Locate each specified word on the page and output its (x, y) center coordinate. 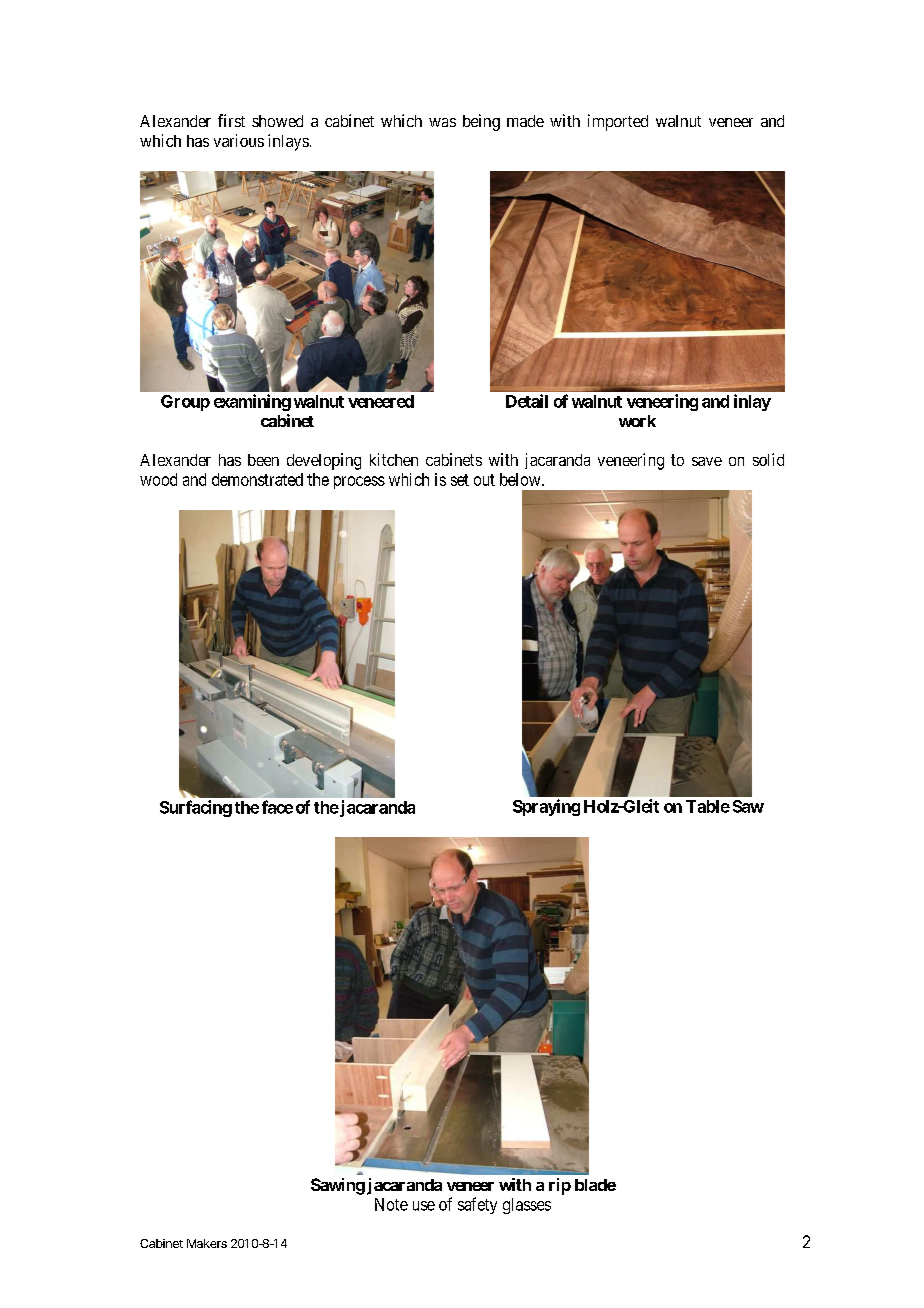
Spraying (546, 807)
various (239, 140)
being (481, 122)
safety (477, 1205)
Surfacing (196, 808)
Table (708, 806)
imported (618, 122)
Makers (207, 1243)
